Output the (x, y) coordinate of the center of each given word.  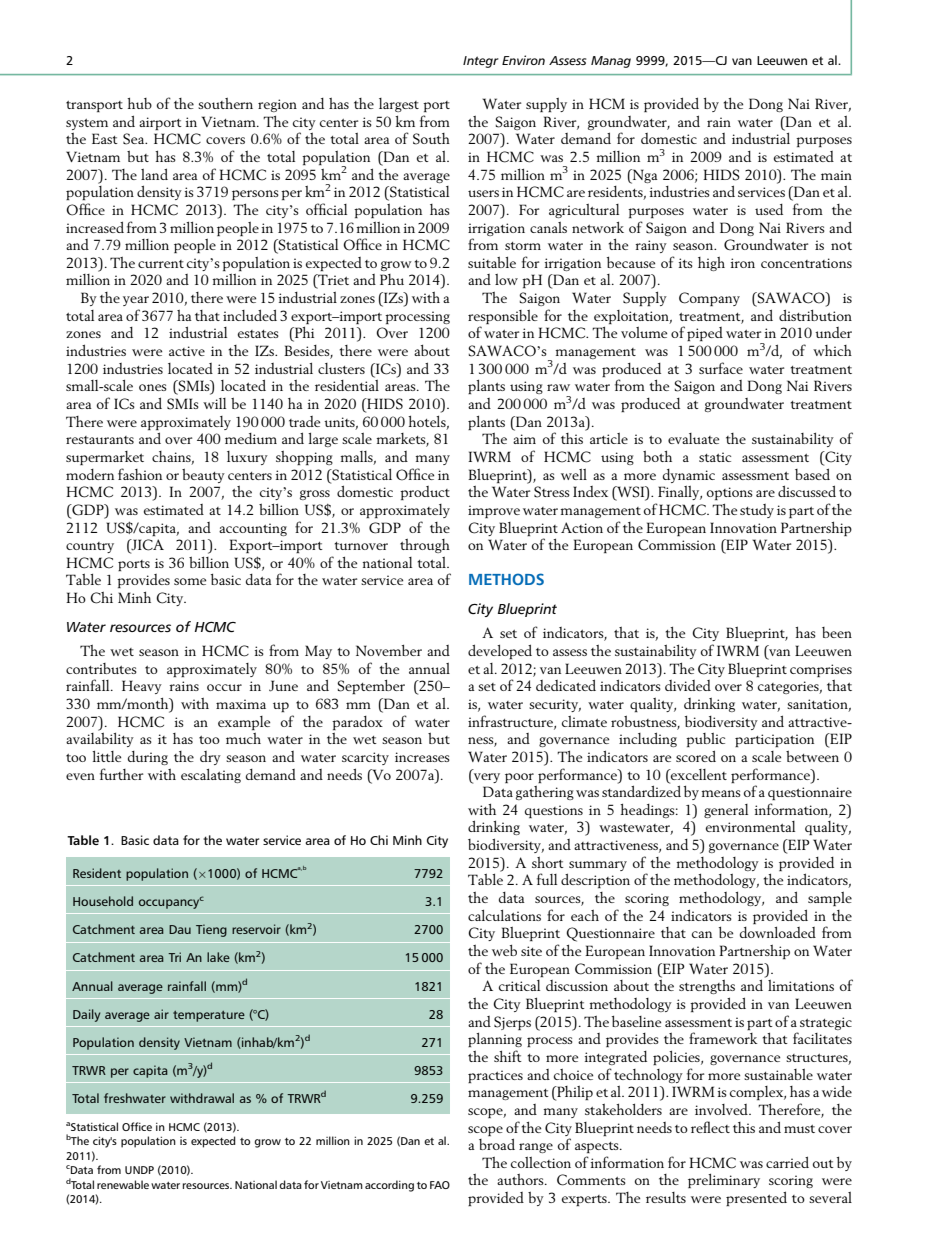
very (486, 778)
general (726, 811)
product (425, 493)
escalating (211, 776)
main (836, 175)
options (730, 493)
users (483, 193)
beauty (203, 476)
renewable (123, 1184)
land (154, 174)
